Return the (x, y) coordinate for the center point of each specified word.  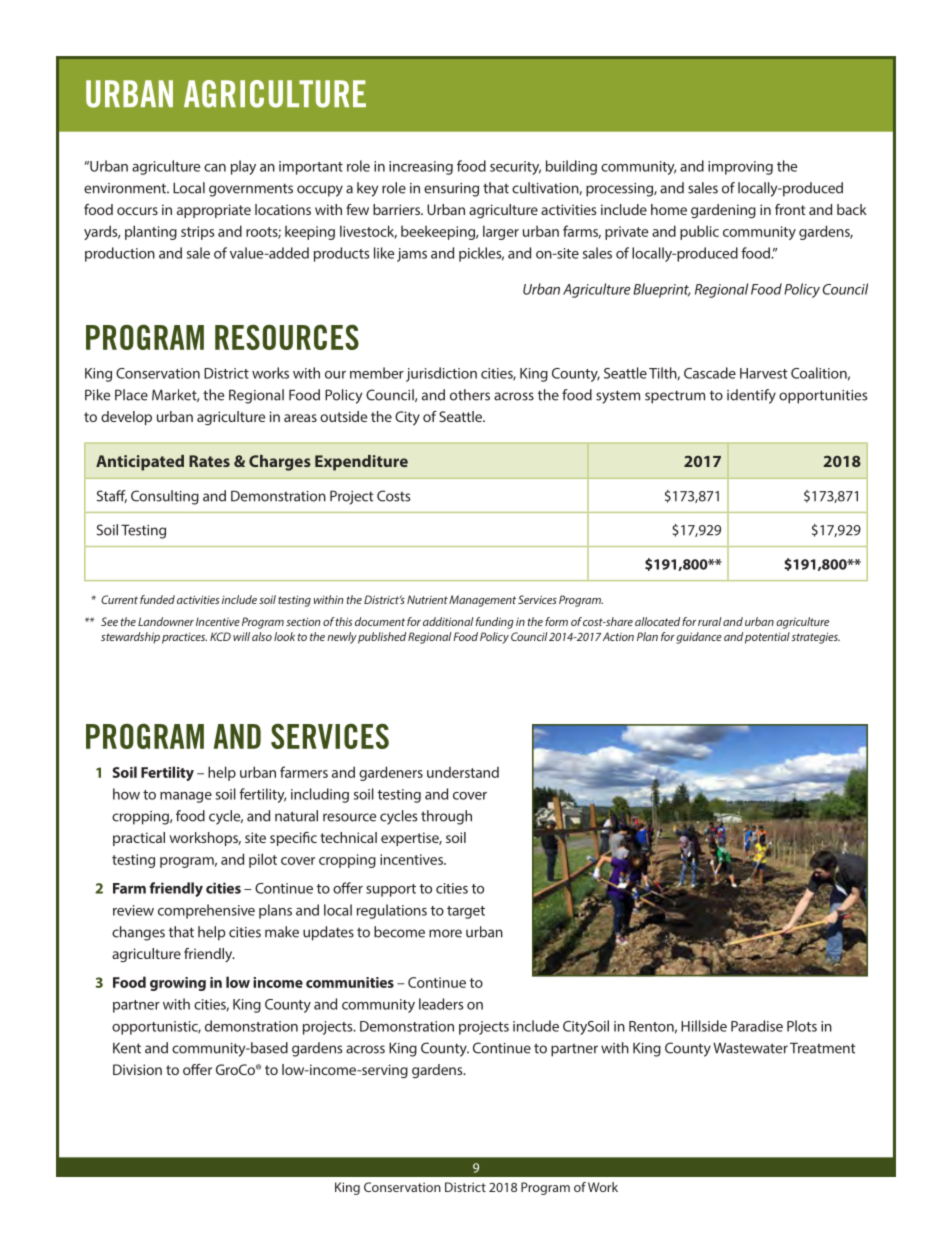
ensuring (451, 190)
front (790, 209)
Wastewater (750, 1048)
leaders (441, 1004)
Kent (127, 1048)
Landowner (166, 621)
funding (495, 623)
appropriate (214, 211)
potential (767, 638)
